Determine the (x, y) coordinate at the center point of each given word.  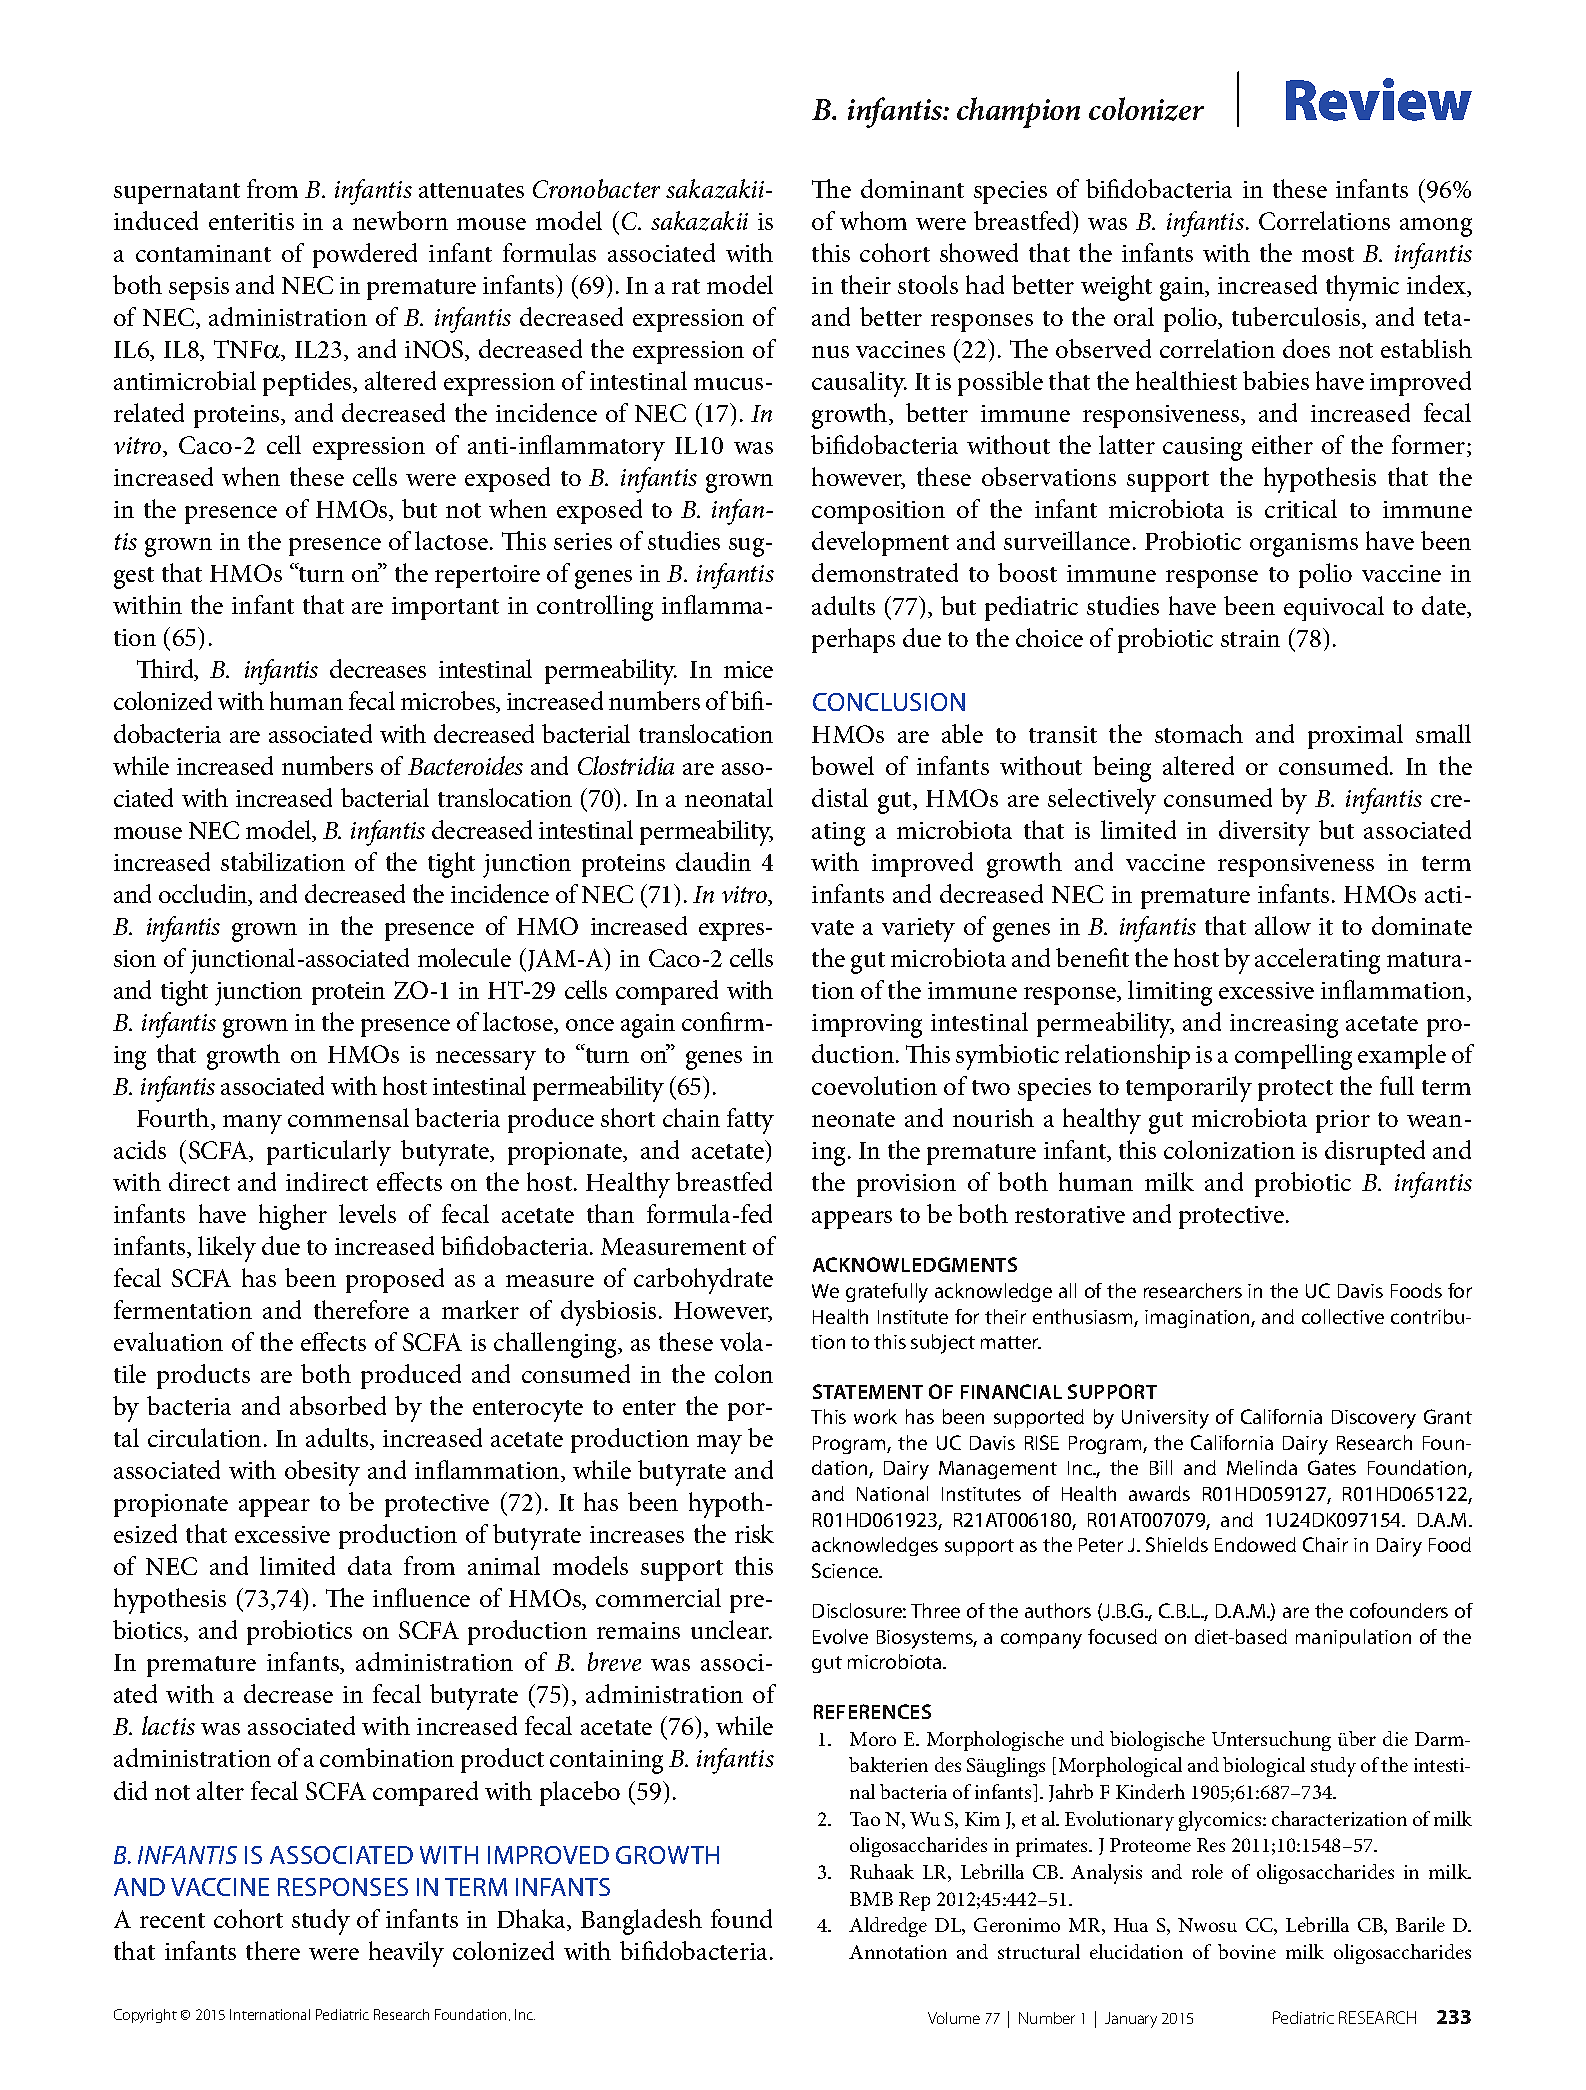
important (445, 608)
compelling (1293, 1057)
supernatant (177, 193)
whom (873, 220)
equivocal (1334, 608)
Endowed (1255, 1544)
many (252, 1124)
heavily (406, 1954)
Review (1379, 99)
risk (754, 1533)
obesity (322, 1473)
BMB (871, 1899)
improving (867, 1026)
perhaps (853, 640)
